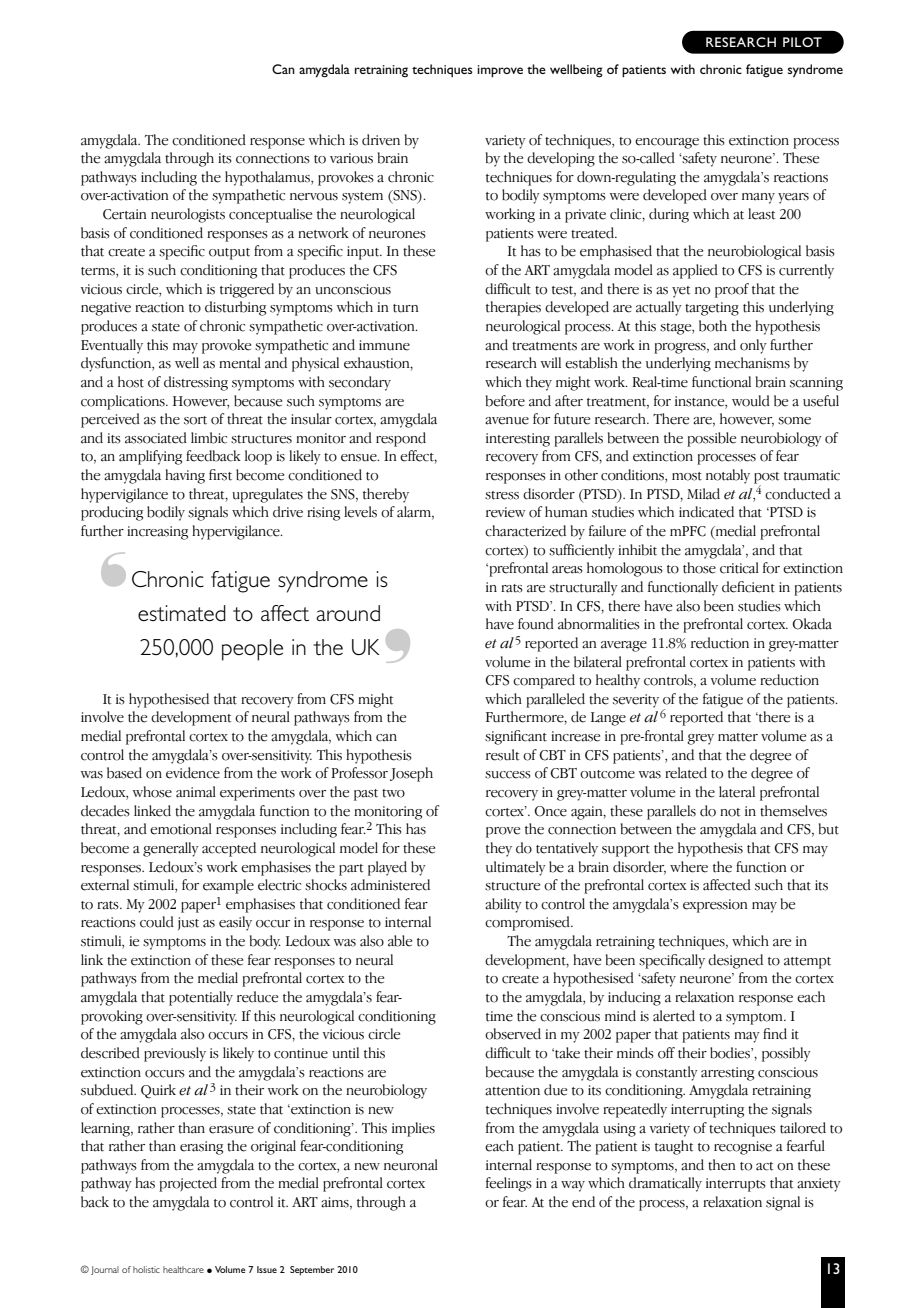  Describe the element at coordinates (536, 624) in the screenshot. I see `found` at that location.
